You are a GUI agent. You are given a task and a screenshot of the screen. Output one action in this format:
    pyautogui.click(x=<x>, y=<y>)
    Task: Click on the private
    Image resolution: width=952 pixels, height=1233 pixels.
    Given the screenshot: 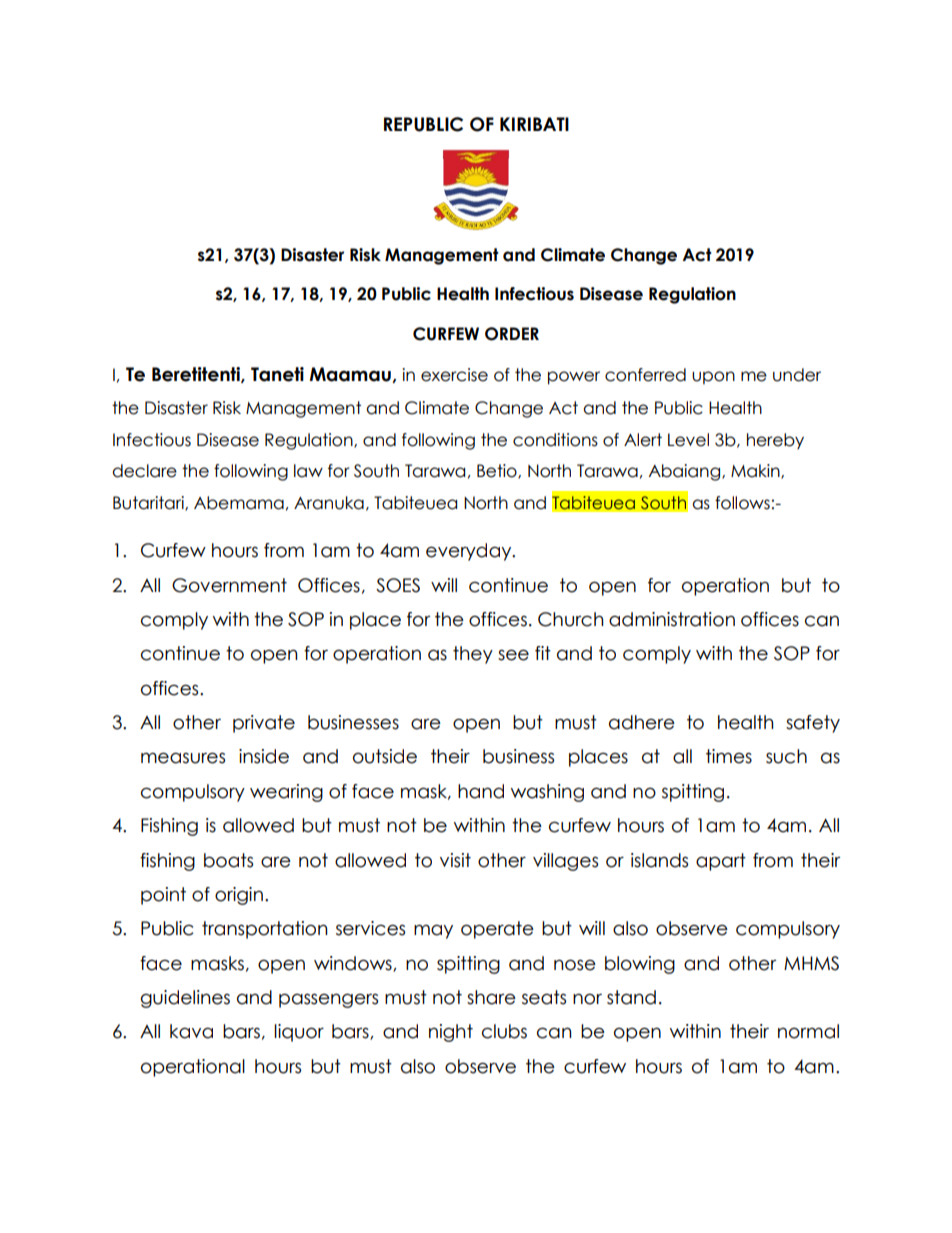 What is the action you would take?
    pyautogui.click(x=264, y=724)
